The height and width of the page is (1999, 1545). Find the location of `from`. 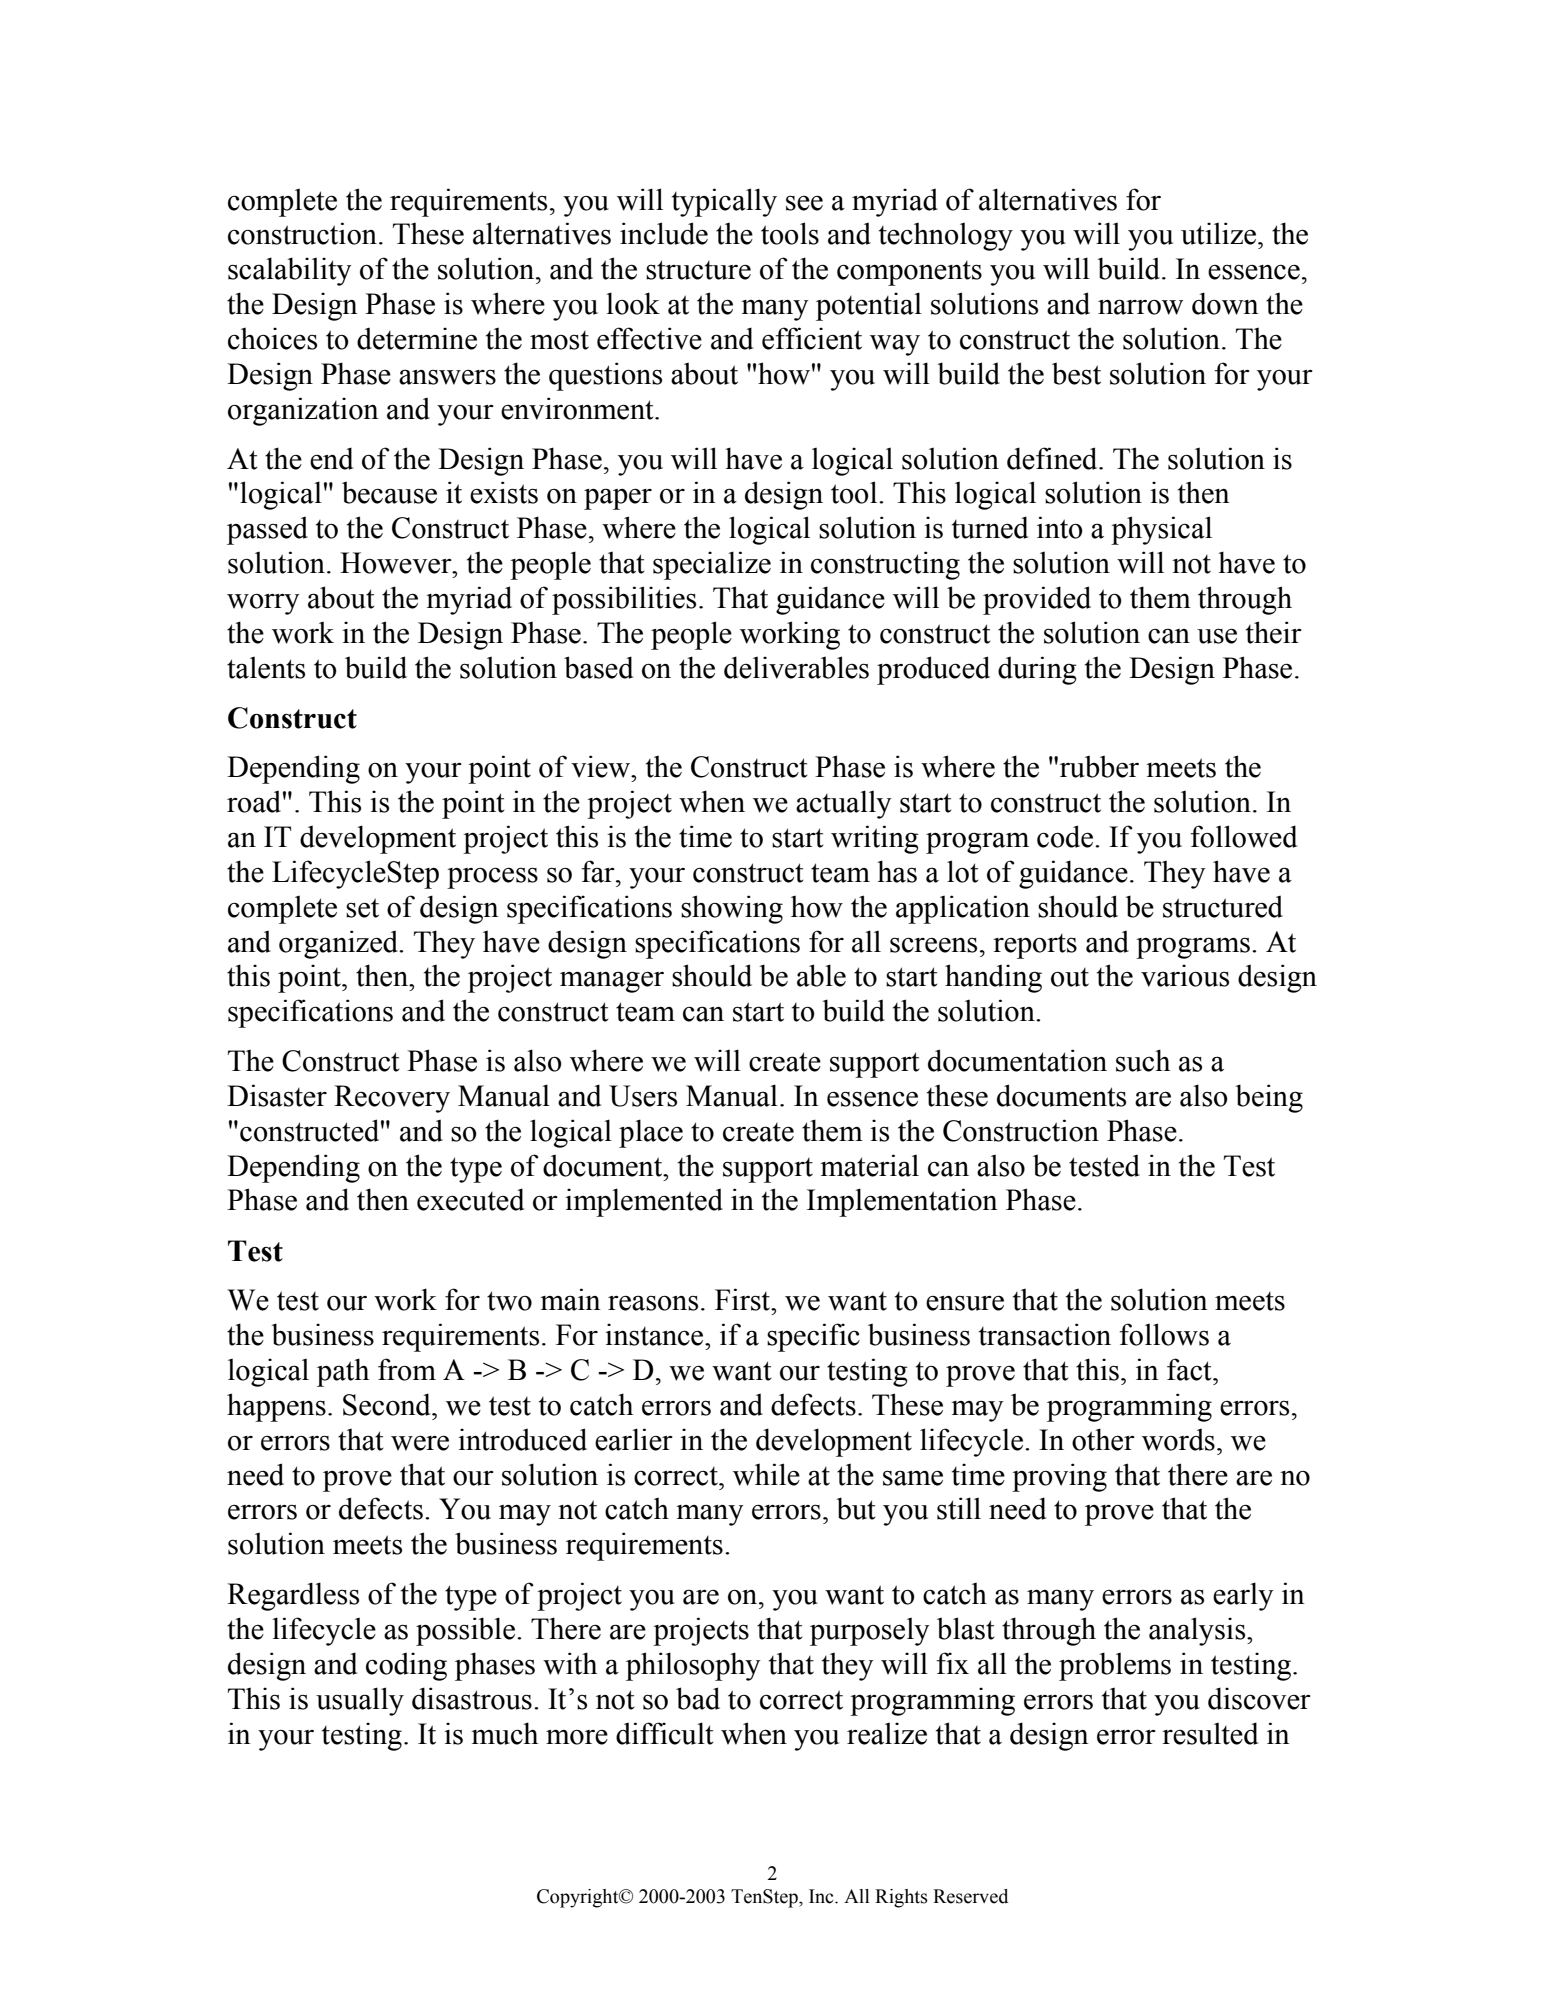

from is located at coordinates (407, 1369).
